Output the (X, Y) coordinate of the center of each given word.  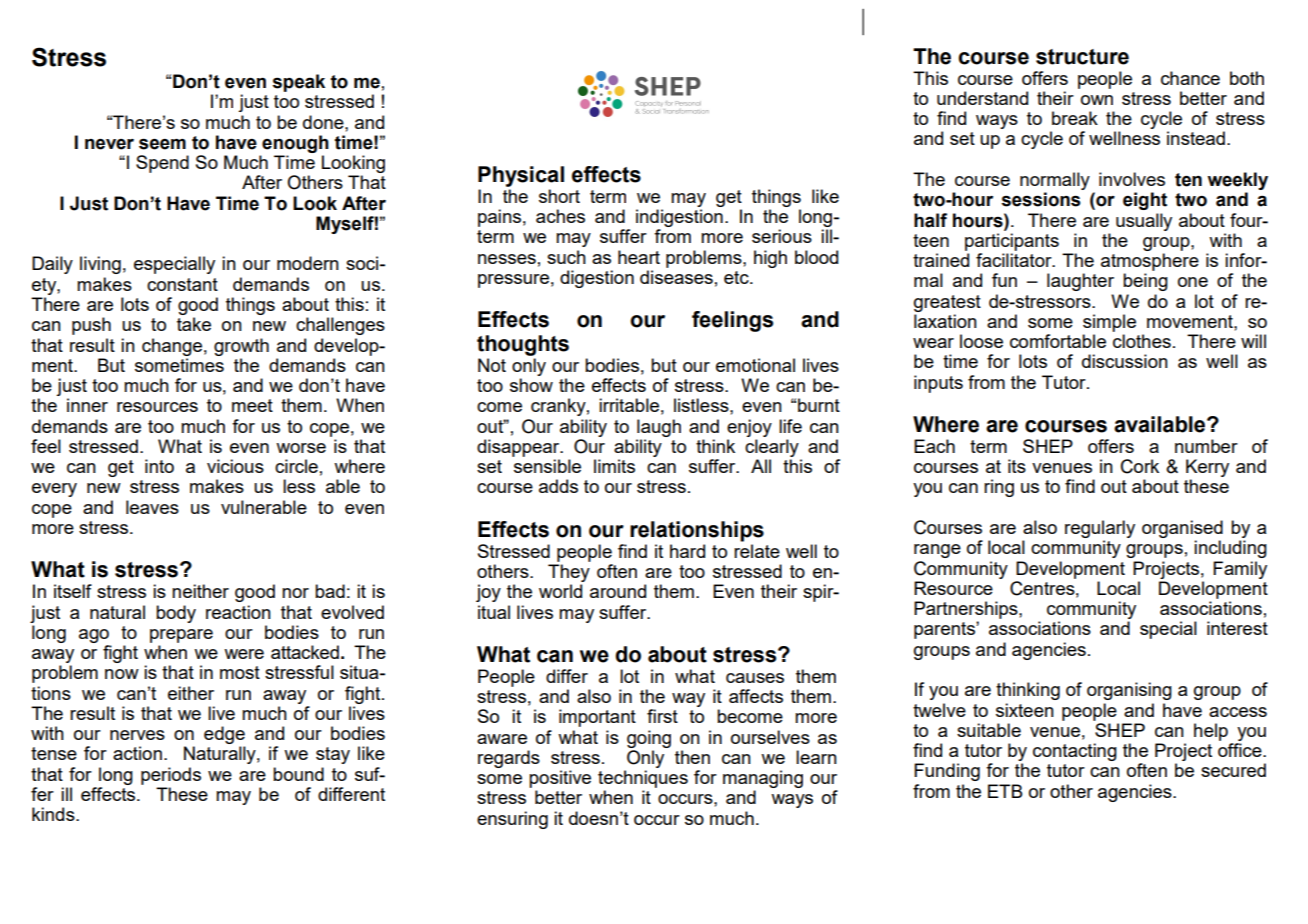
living (100, 265)
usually (1144, 222)
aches (560, 216)
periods (171, 776)
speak (299, 83)
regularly (1100, 529)
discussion (1125, 361)
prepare (181, 636)
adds (558, 486)
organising (1129, 691)
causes (755, 678)
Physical (521, 176)
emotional (755, 365)
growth (241, 347)
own (1097, 100)
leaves (152, 507)
